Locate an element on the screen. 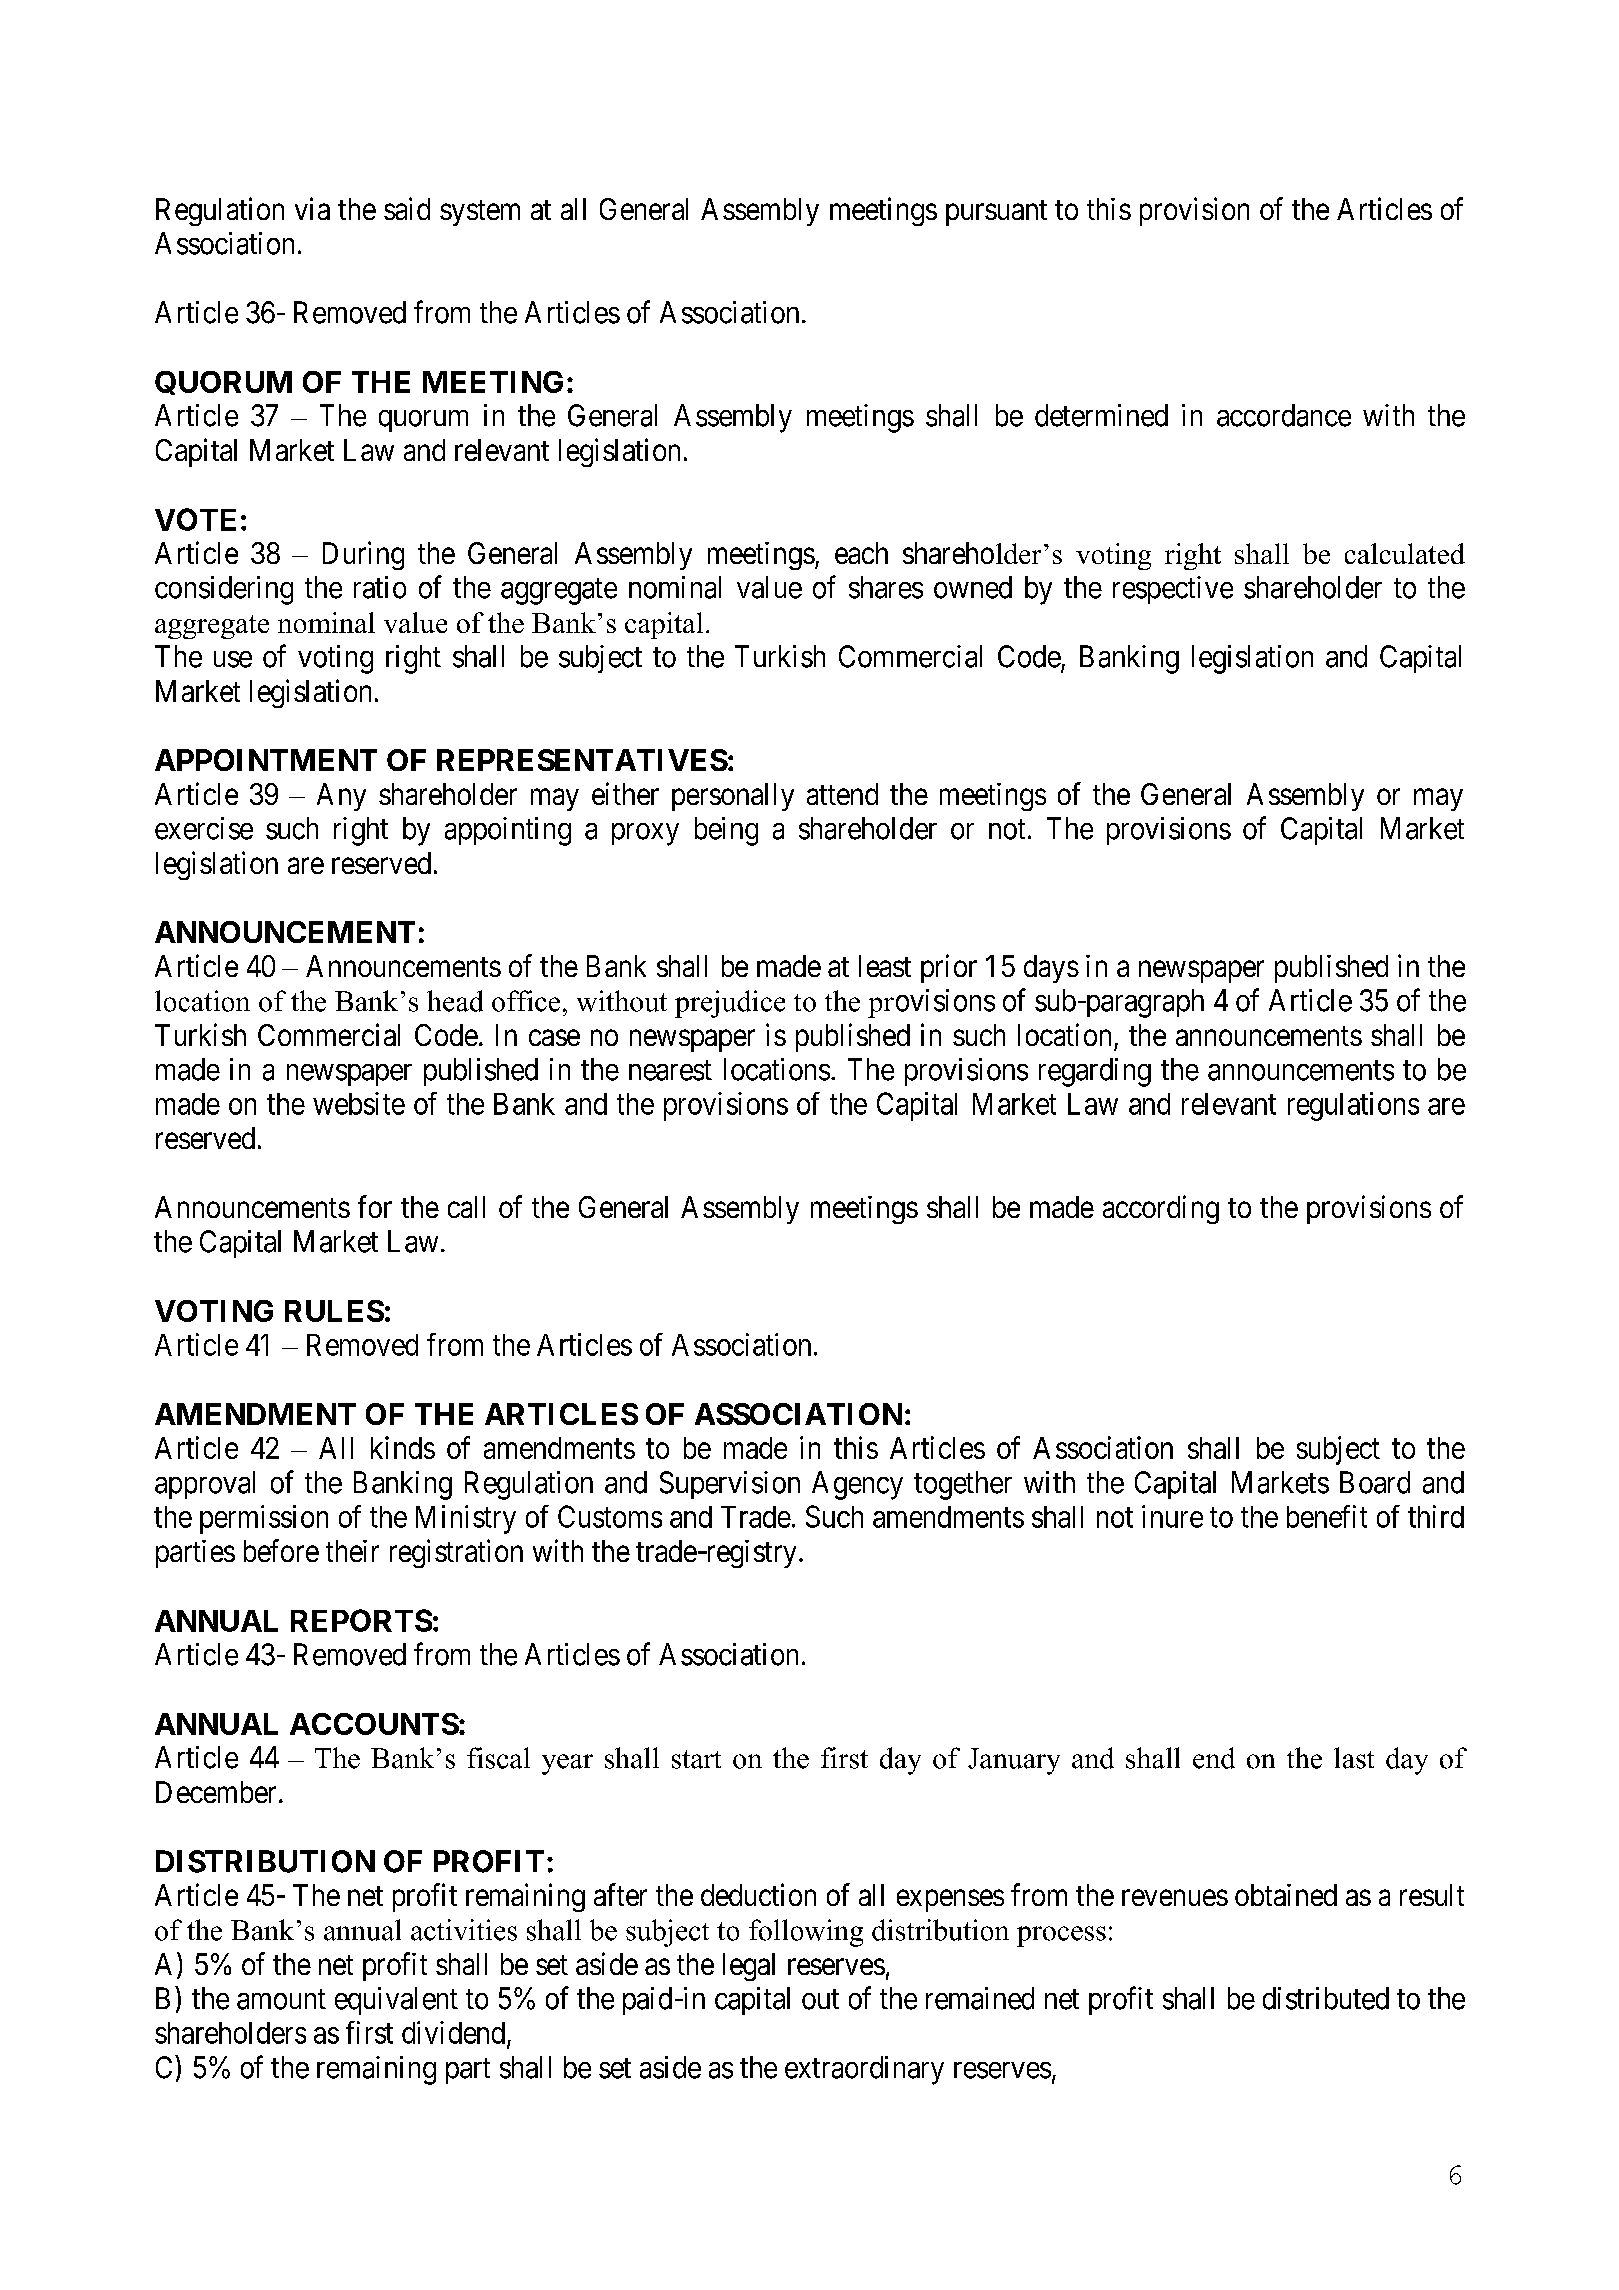 This screenshot has height=2290, width=1619. extraordinary is located at coordinates (864, 2070).
